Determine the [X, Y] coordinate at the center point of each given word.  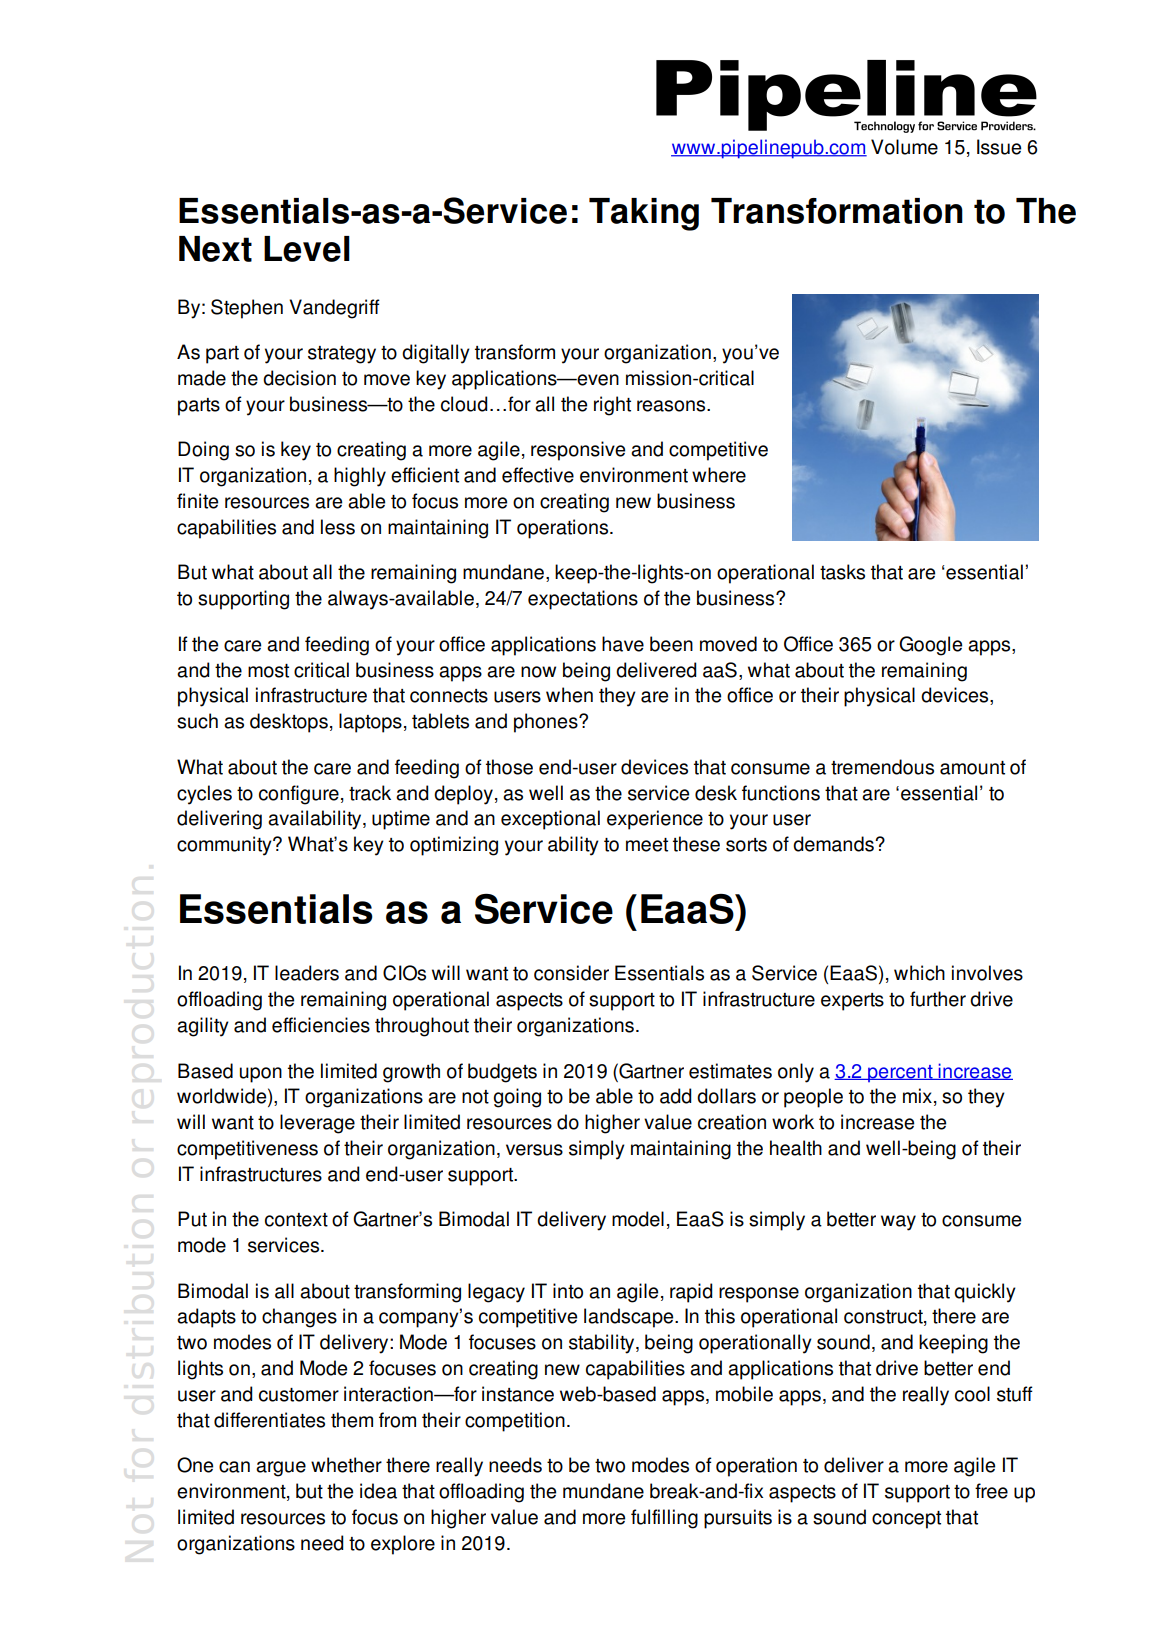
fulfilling [664, 1519]
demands [834, 844]
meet [647, 845]
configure [299, 795]
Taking [644, 214]
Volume [904, 147]
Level [307, 249]
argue [281, 1469]
